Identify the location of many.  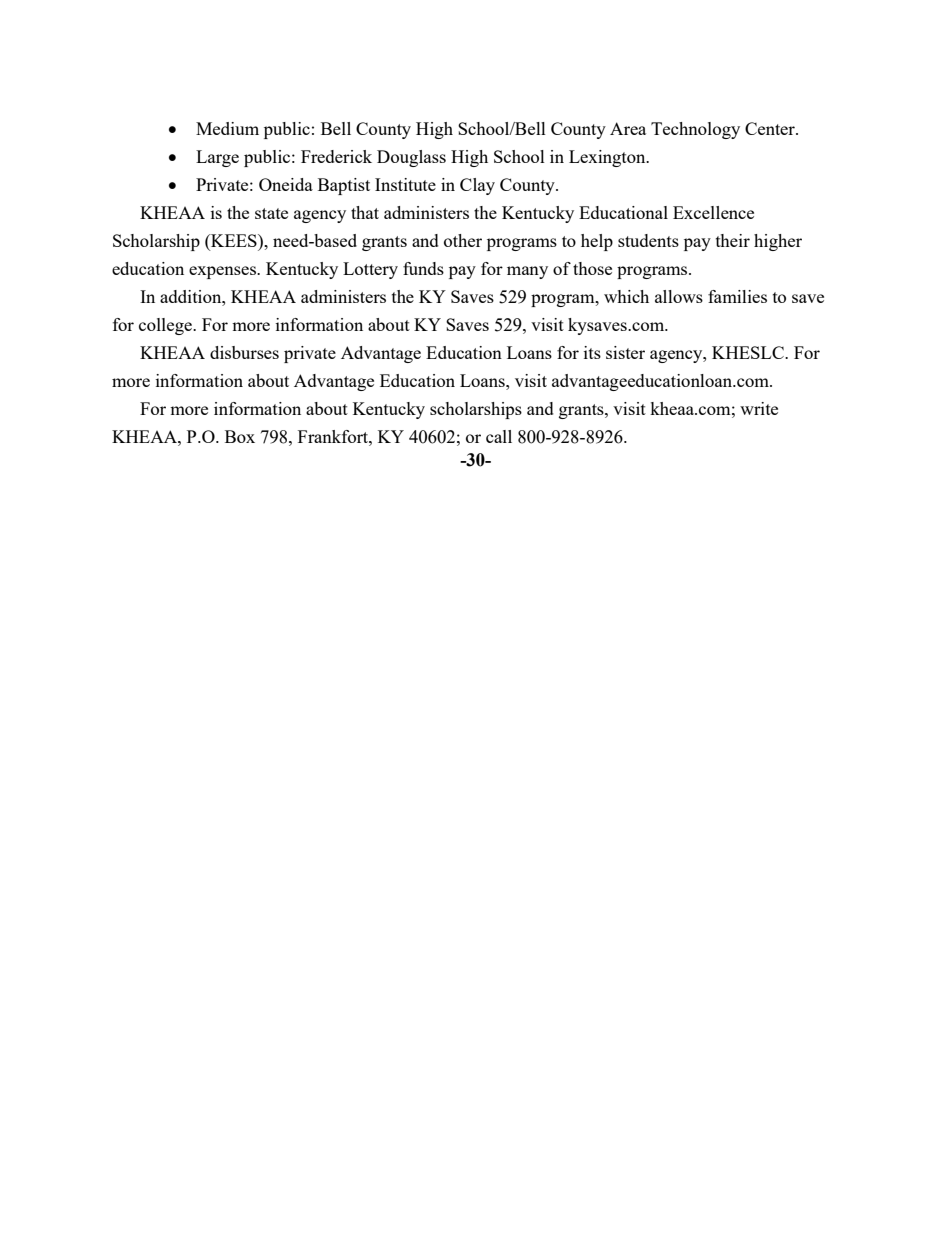
(527, 272).
